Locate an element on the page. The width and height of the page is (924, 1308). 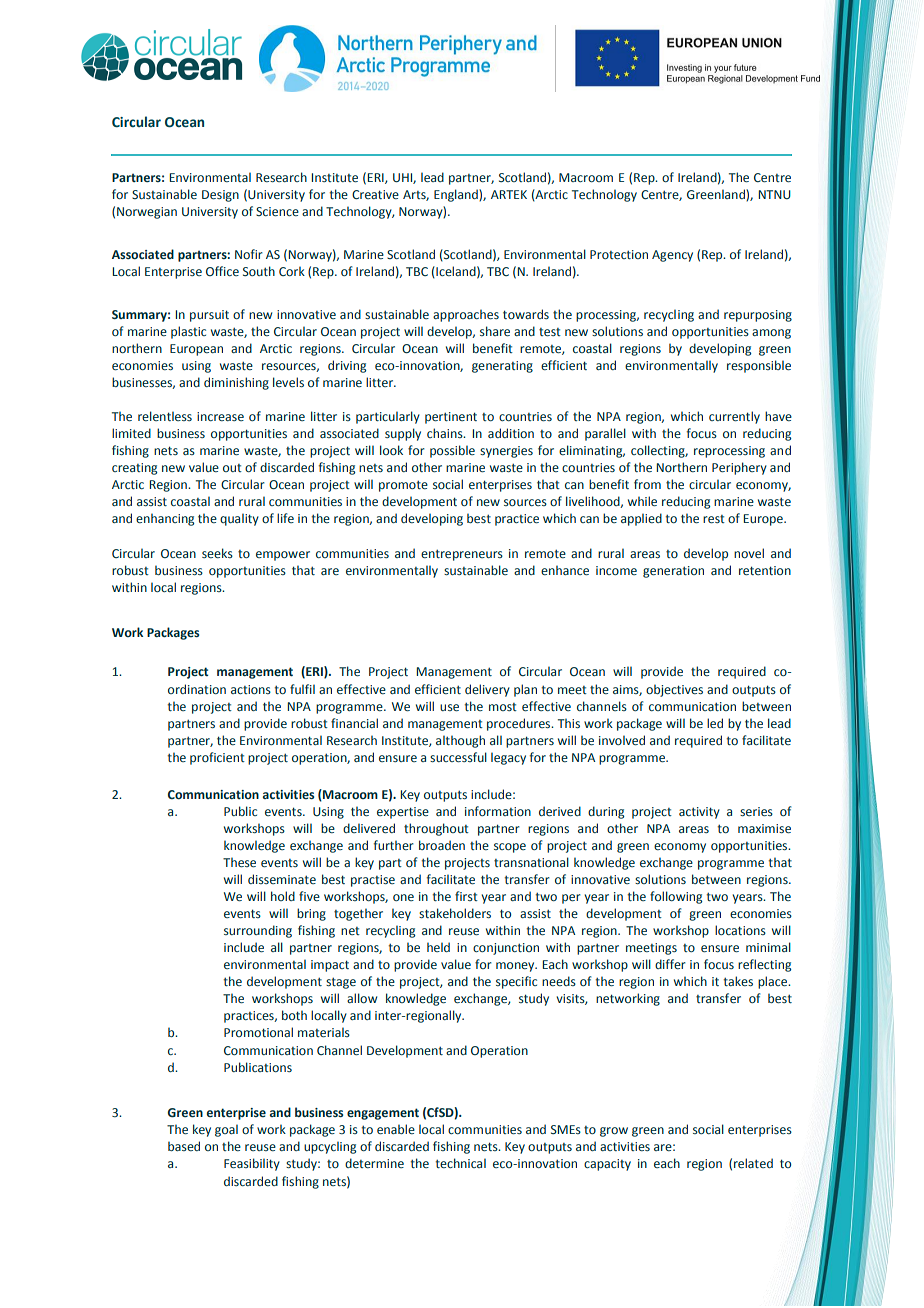
Agency is located at coordinates (672, 256).
